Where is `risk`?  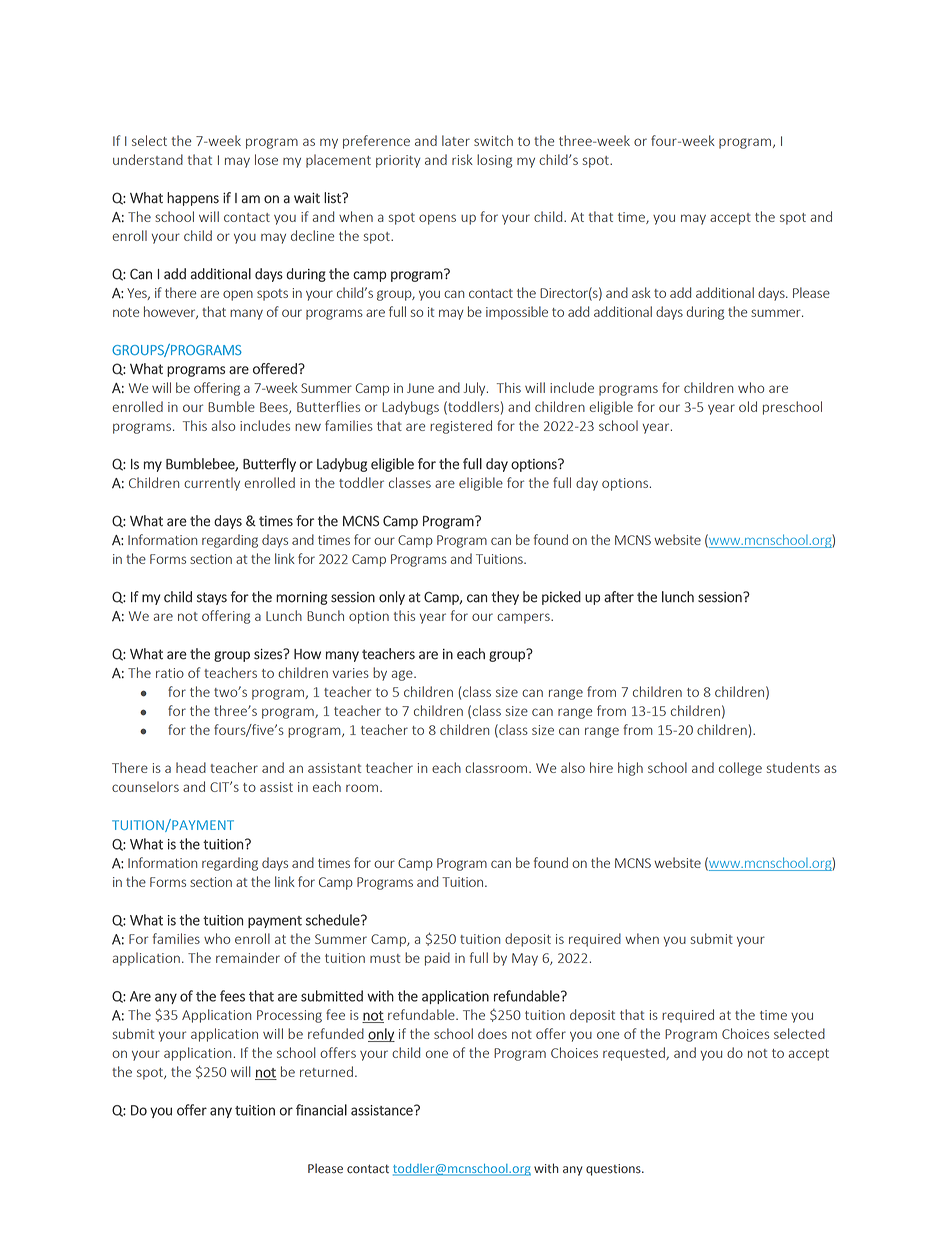
risk is located at coordinates (462, 159).
